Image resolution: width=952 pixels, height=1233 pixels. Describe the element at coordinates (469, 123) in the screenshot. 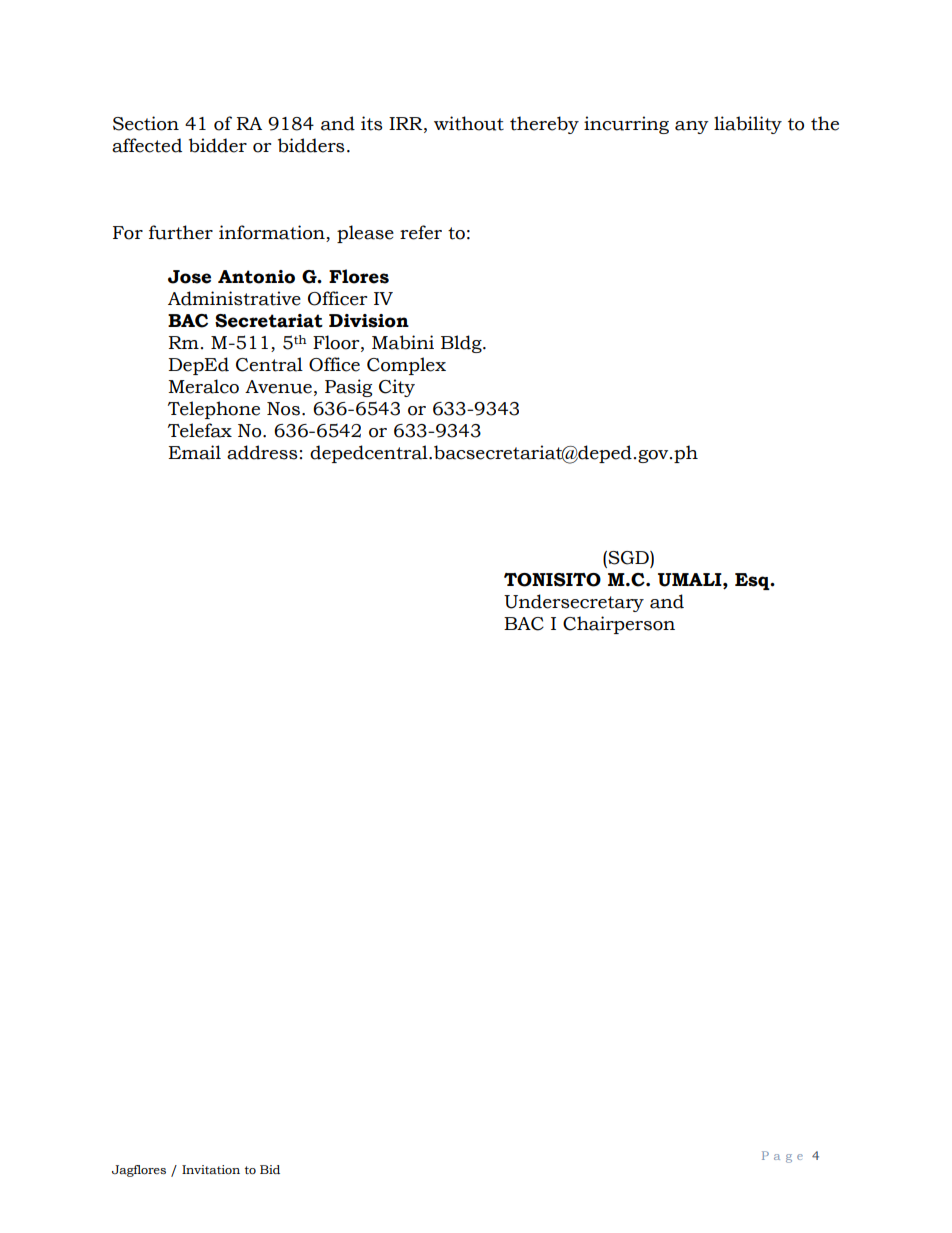

I see `without` at that location.
